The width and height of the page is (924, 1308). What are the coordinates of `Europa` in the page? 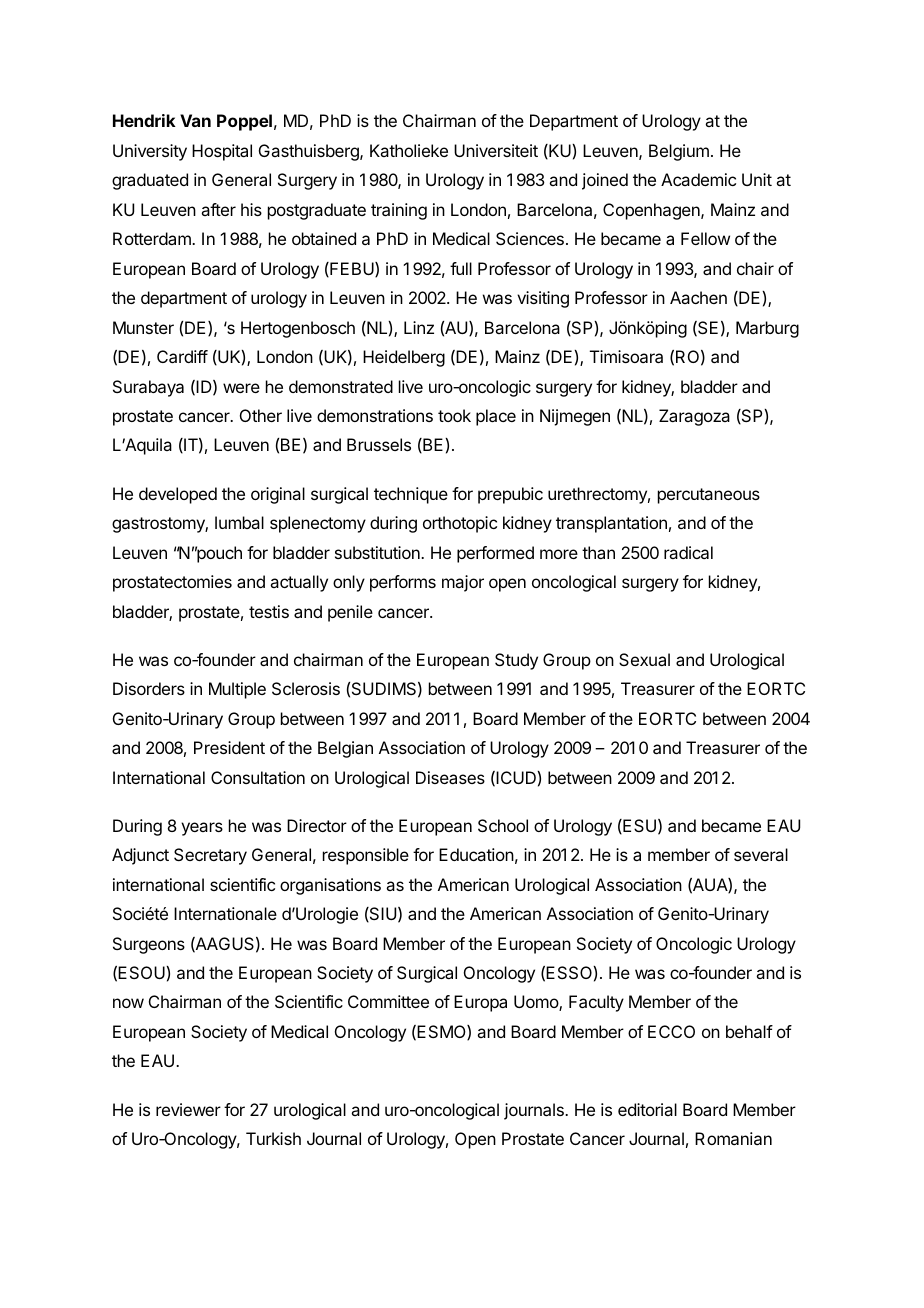 It's located at (480, 1003).
